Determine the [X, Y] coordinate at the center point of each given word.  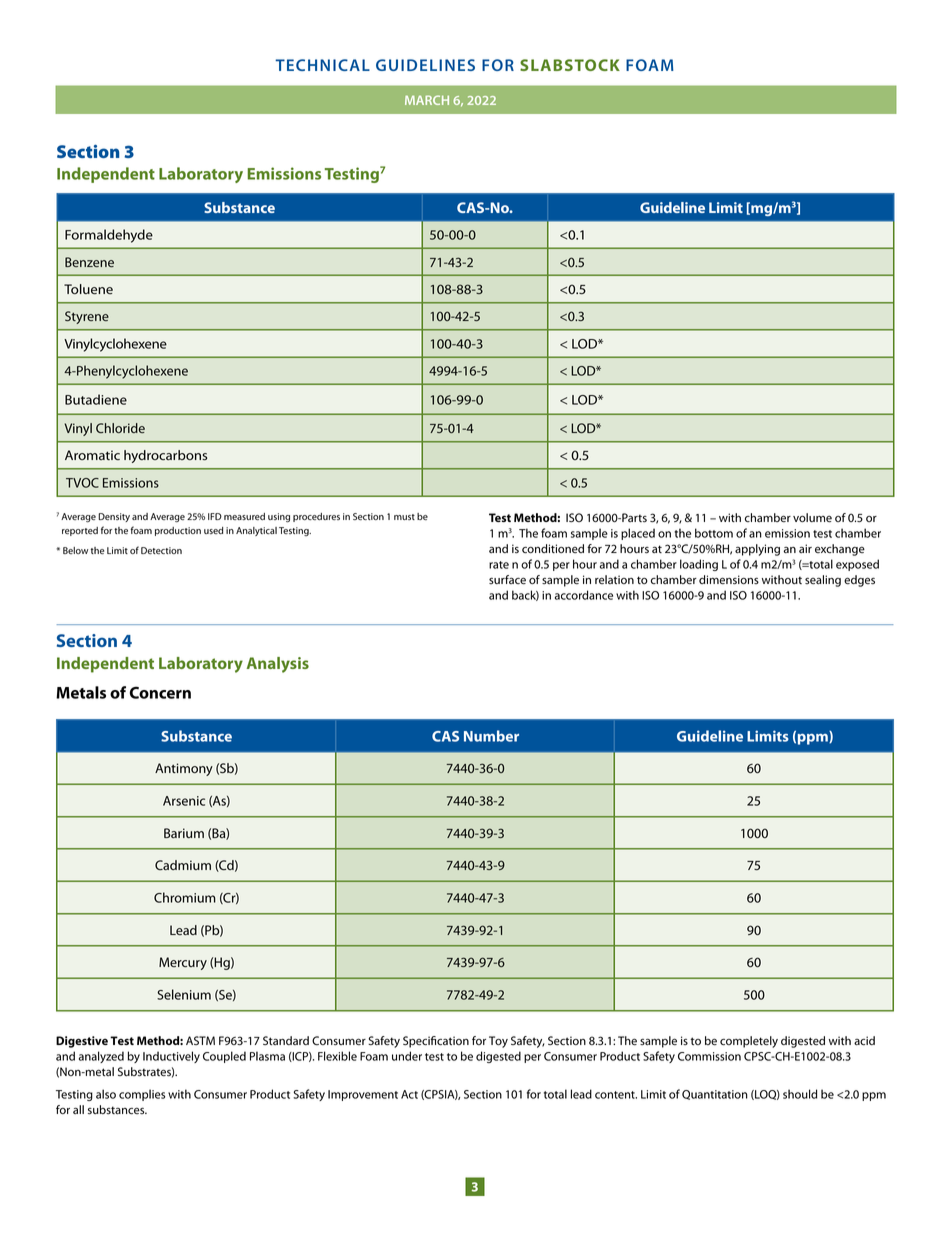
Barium [184, 833]
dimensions [729, 580]
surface [507, 580]
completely [749, 1042]
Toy [498, 1042]
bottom [714, 533]
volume [812, 518]
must [404, 517]
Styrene [87, 317]
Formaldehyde [109, 236]
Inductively [171, 1057]
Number [491, 736]
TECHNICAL [322, 65]
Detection [161, 550]
